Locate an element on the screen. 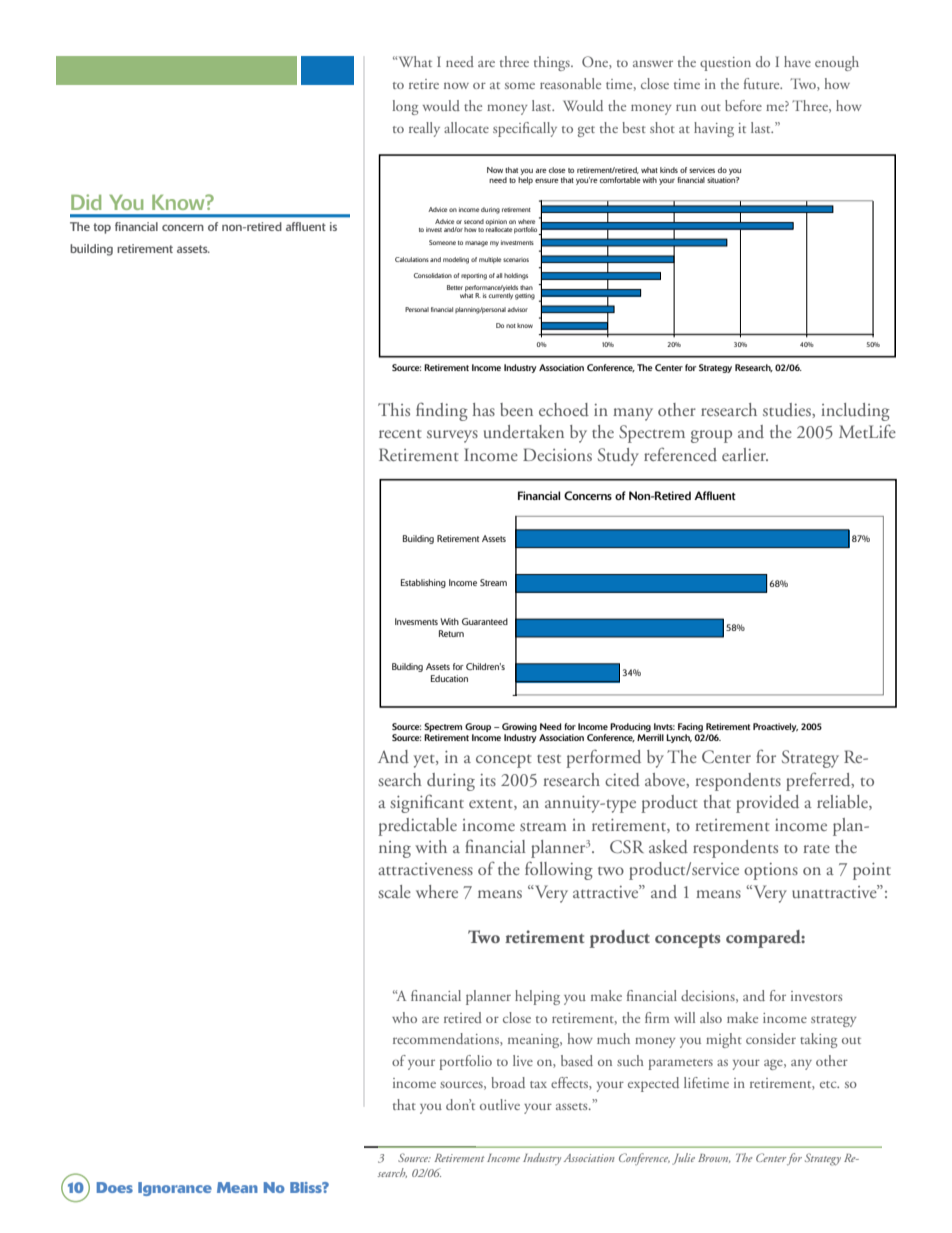 This screenshot has height=1233, width=952. Establishing is located at coordinates (423, 583).
